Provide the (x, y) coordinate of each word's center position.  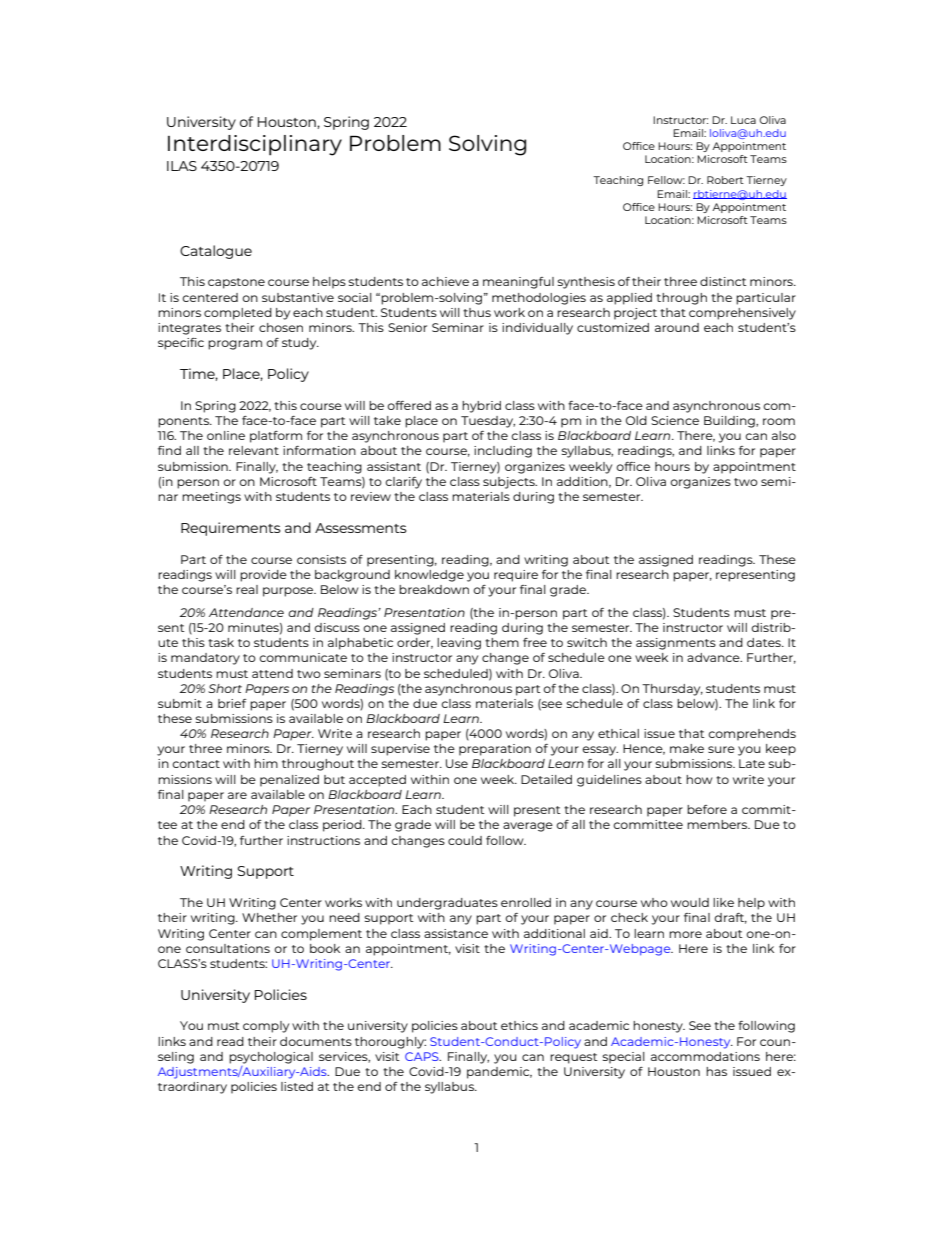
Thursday (672, 690)
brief (232, 703)
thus (477, 312)
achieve (445, 281)
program (235, 345)
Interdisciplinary (255, 145)
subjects (510, 483)
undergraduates (447, 904)
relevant (254, 450)
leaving (459, 644)
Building (730, 422)
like (723, 902)
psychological (271, 1058)
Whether (269, 917)
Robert (725, 180)
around (677, 327)
